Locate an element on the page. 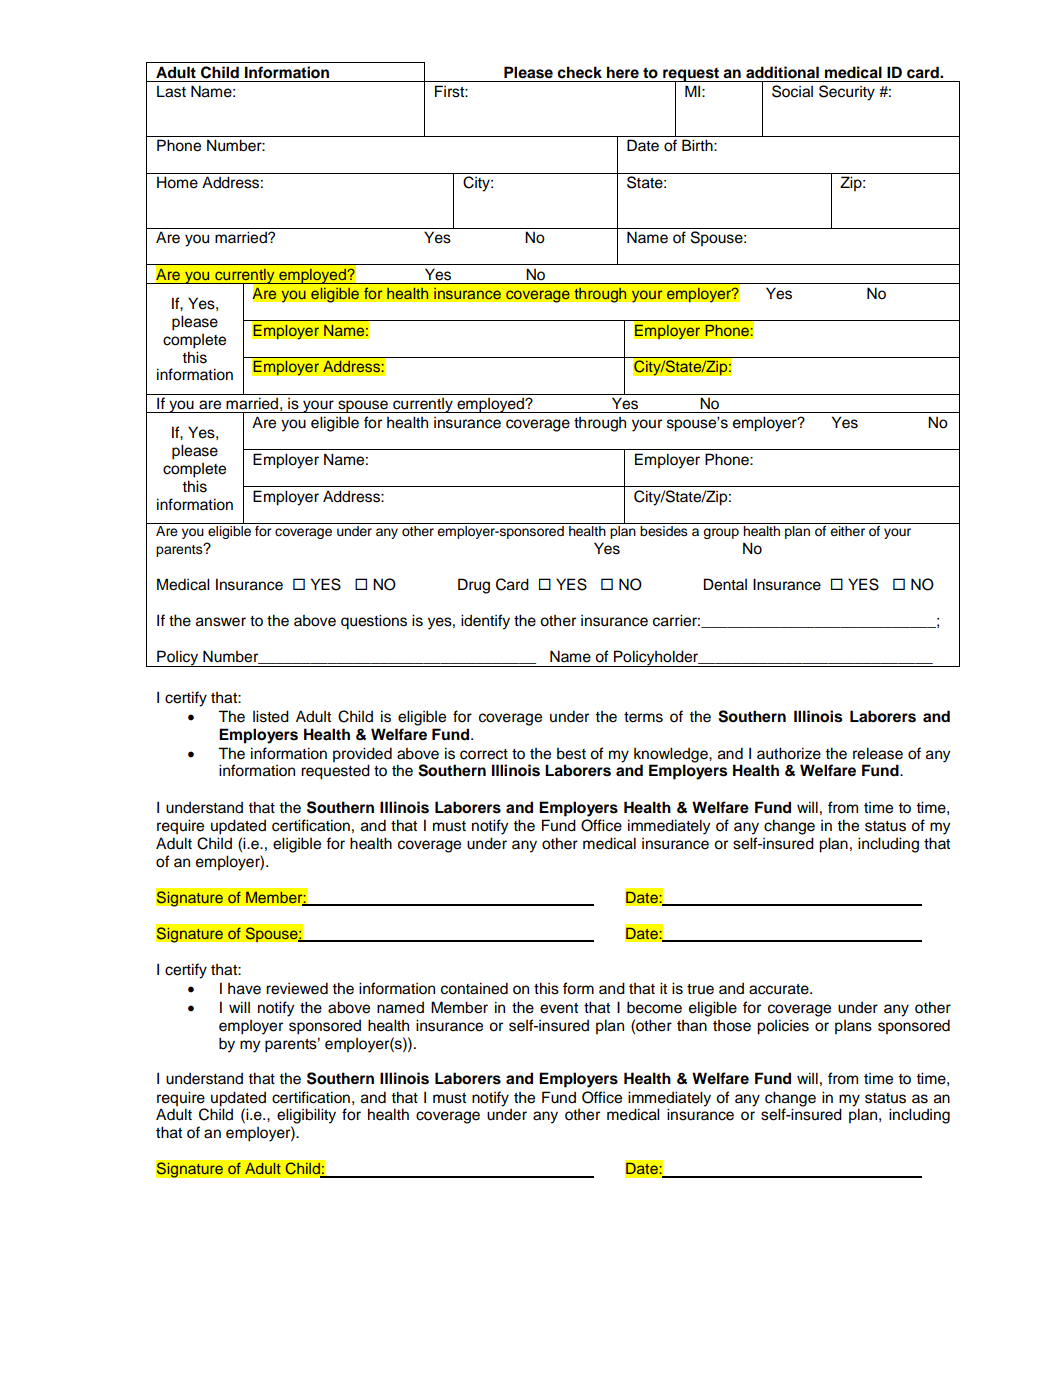 The image size is (1063, 1375). policies is located at coordinates (783, 1027).
